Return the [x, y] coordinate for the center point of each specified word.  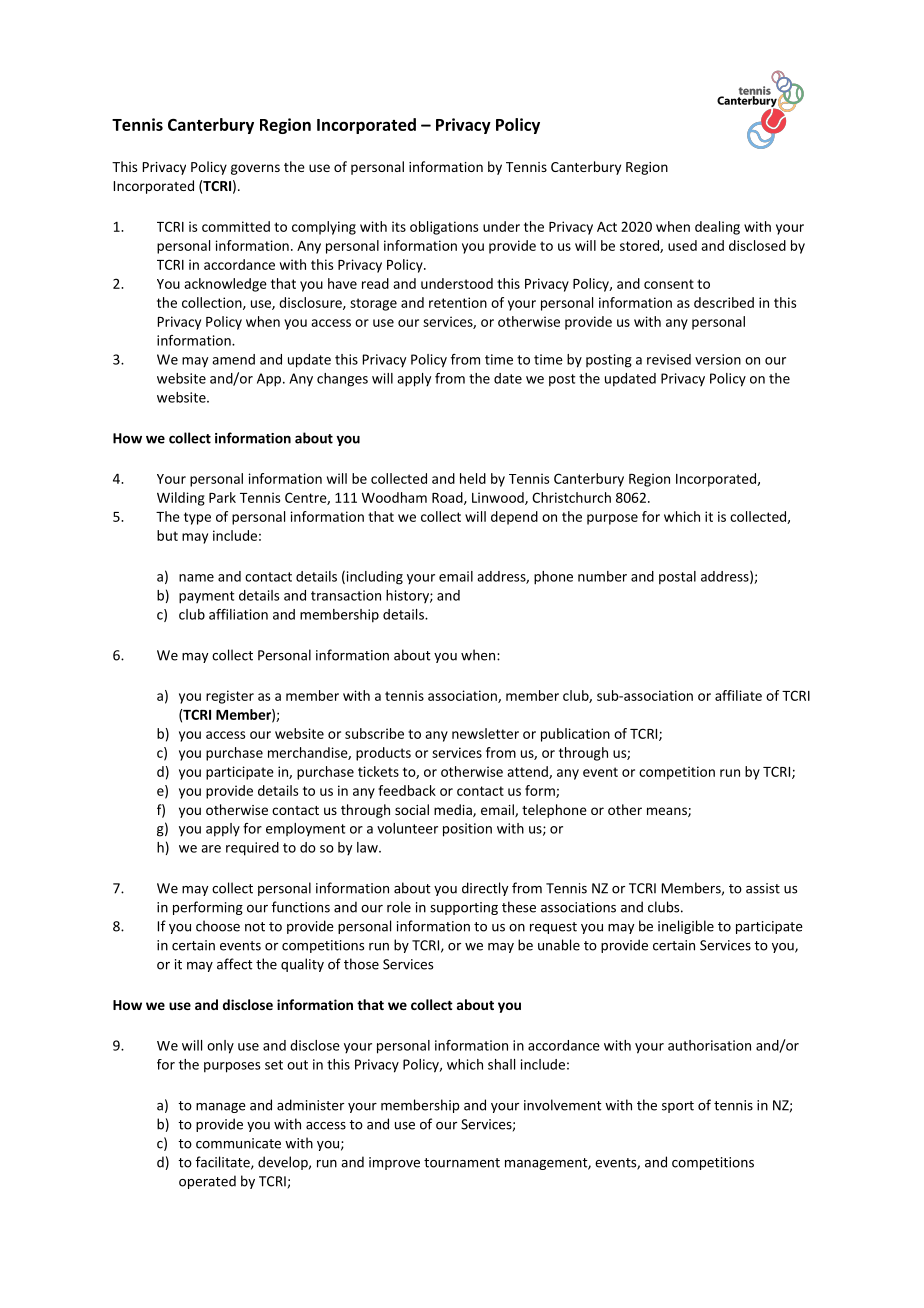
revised [669, 359]
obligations [444, 228]
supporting [464, 908]
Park [222, 497]
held [473, 478]
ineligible [686, 927]
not [255, 927]
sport [678, 1107]
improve [394, 1163]
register [230, 697]
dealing [717, 228]
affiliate [738, 695]
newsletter [485, 733]
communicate [238, 1143]
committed [236, 226]
